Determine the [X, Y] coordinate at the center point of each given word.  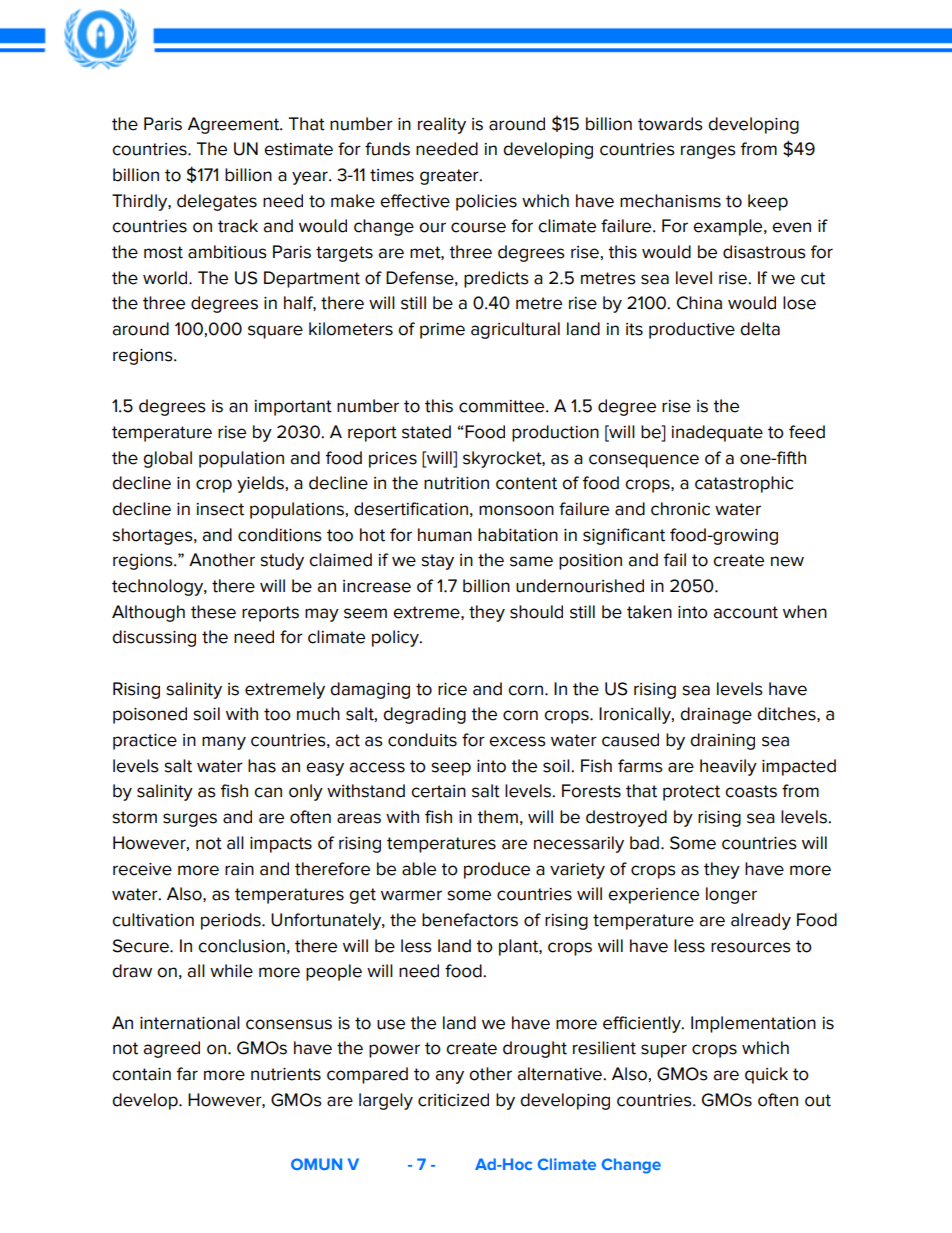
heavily [728, 767]
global [167, 459]
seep [451, 769]
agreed [171, 1049]
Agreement [235, 125]
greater [450, 177]
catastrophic [744, 484]
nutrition [456, 483]
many [224, 743]
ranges [708, 152]
